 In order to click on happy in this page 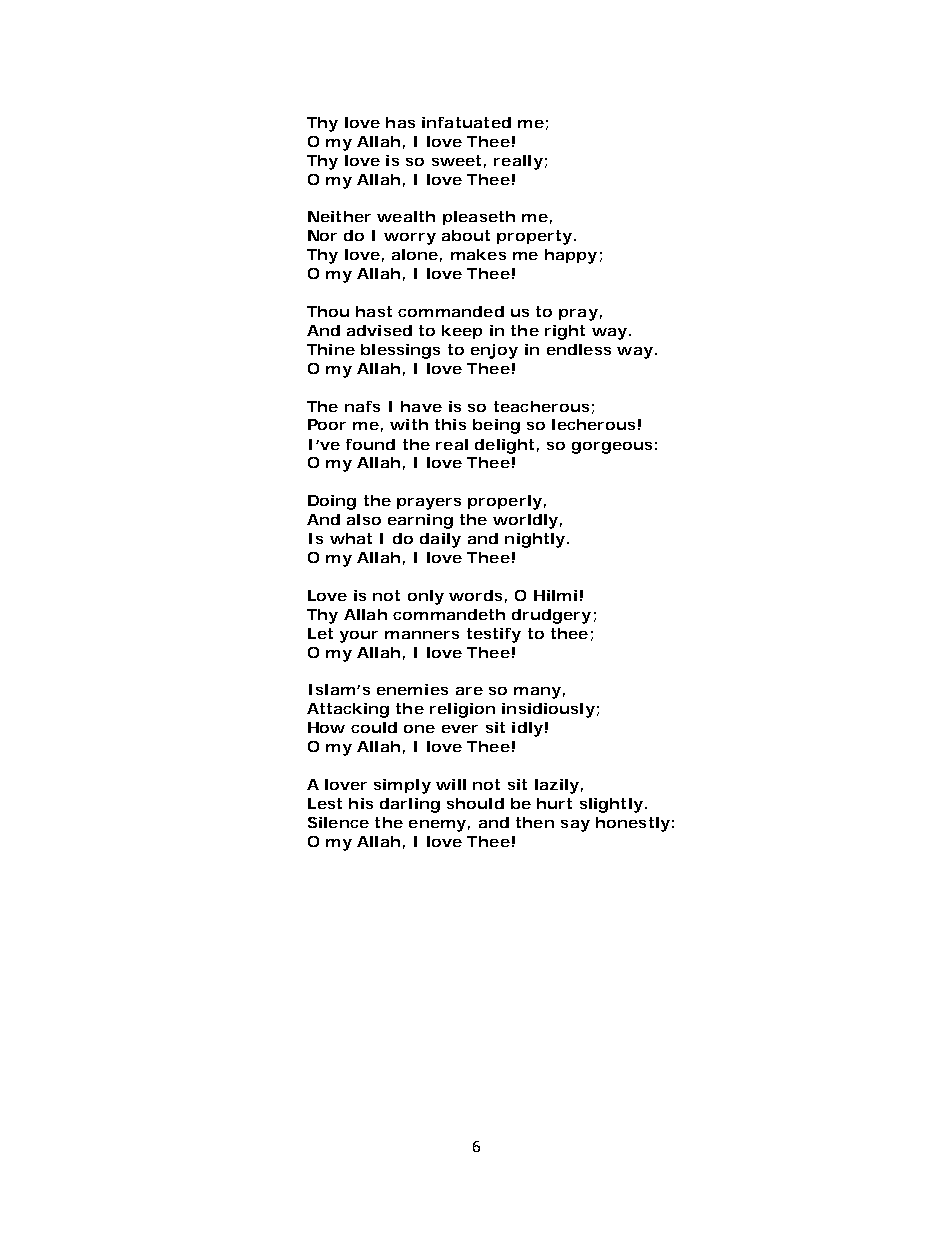, I will do `click(571, 256)`.
